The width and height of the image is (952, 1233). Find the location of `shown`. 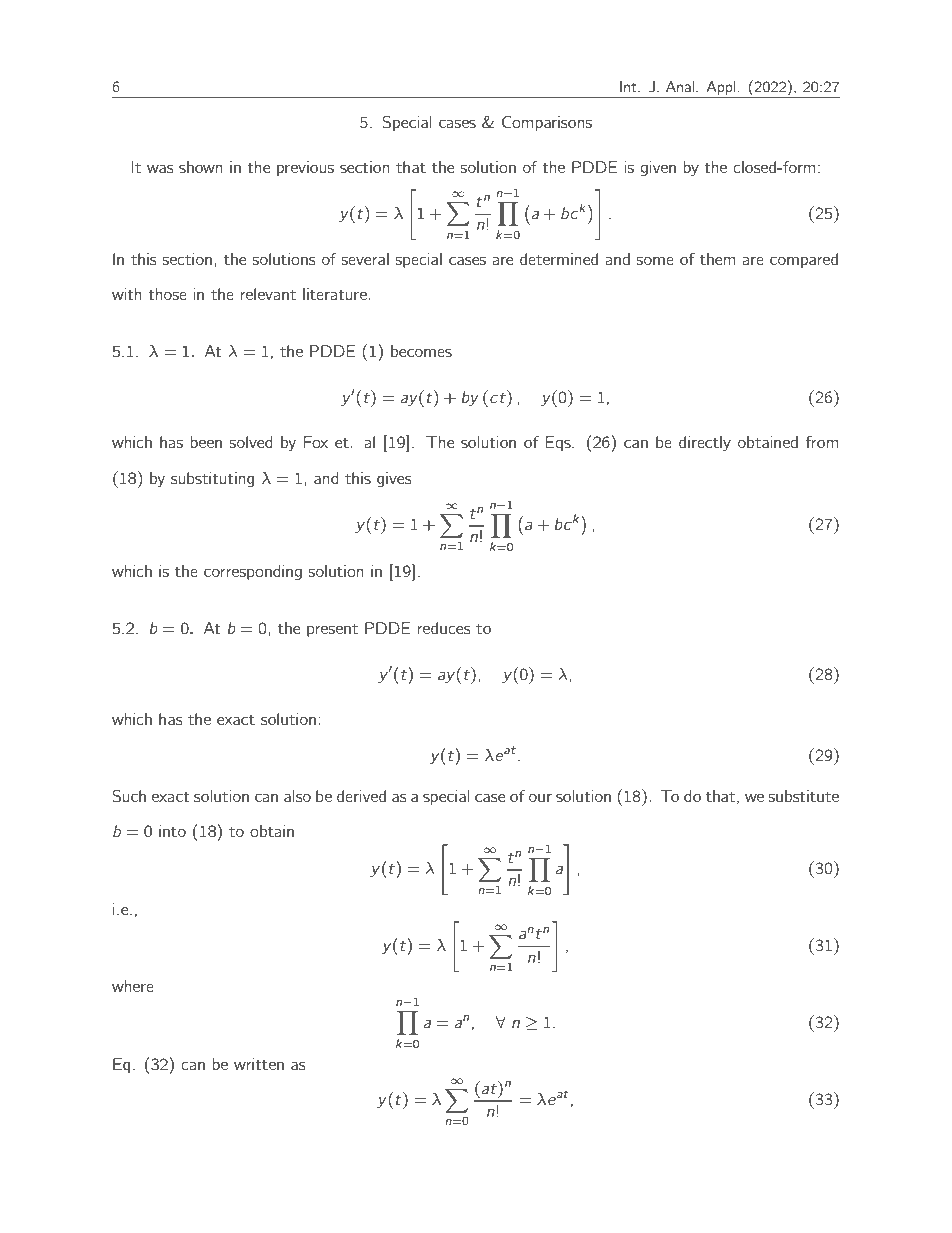

shown is located at coordinates (200, 167).
